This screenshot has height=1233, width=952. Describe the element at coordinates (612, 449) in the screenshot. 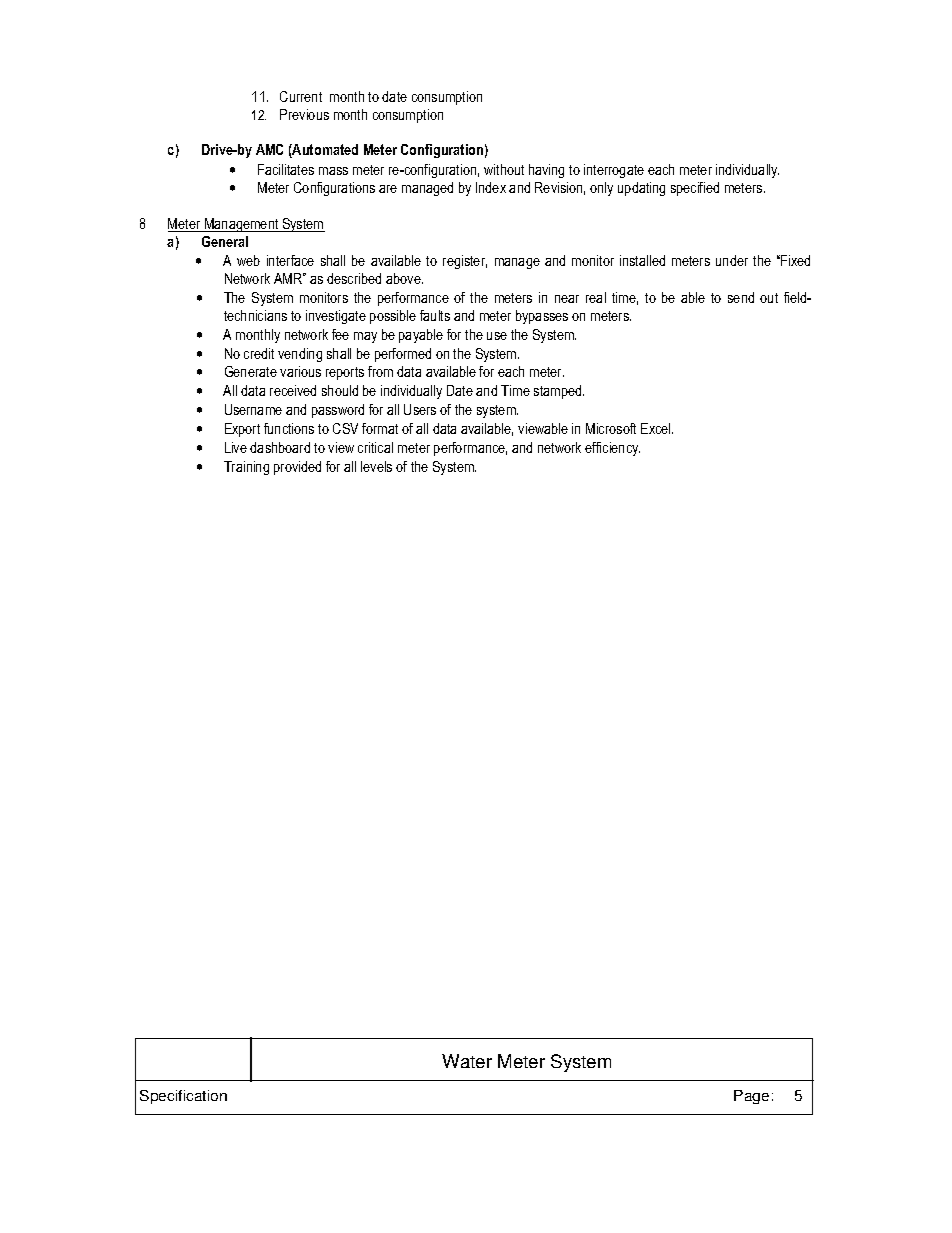

I see `efficiency` at that location.
